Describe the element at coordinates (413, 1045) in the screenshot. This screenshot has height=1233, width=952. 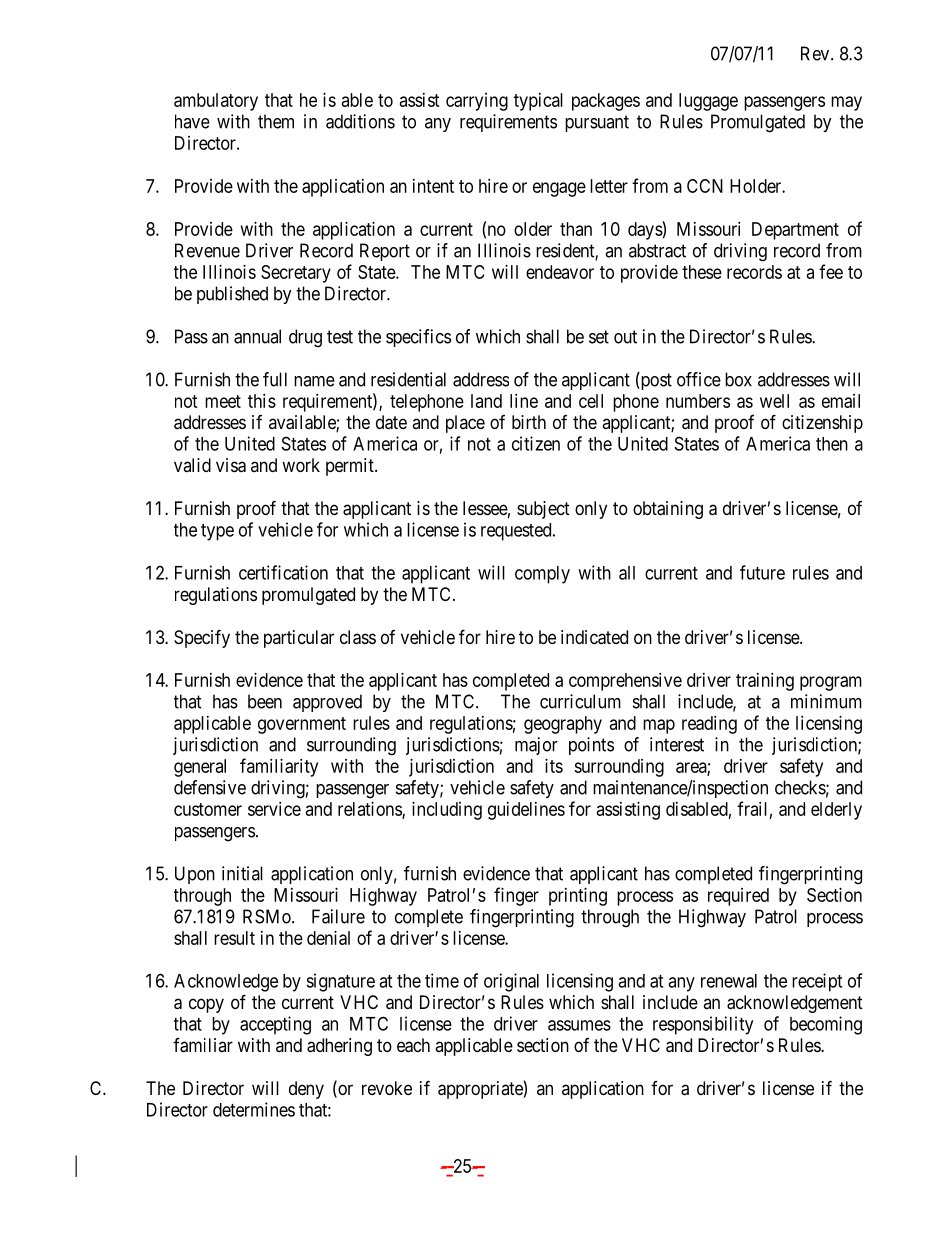
I see `each` at that location.
